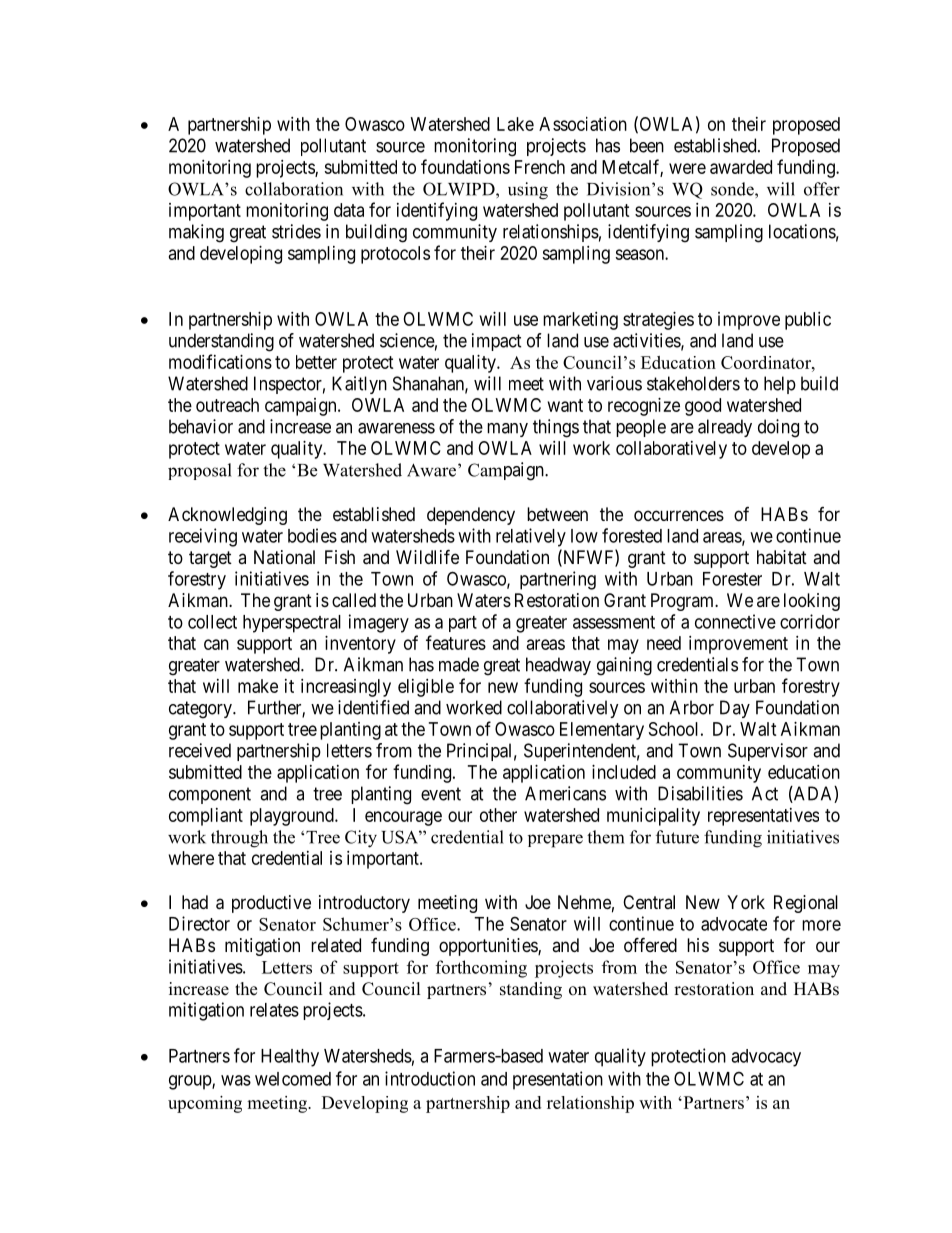 Image resolution: width=952 pixels, height=1233 pixels. Describe the element at coordinates (735, 621) in the image. I see `connective` at that location.
